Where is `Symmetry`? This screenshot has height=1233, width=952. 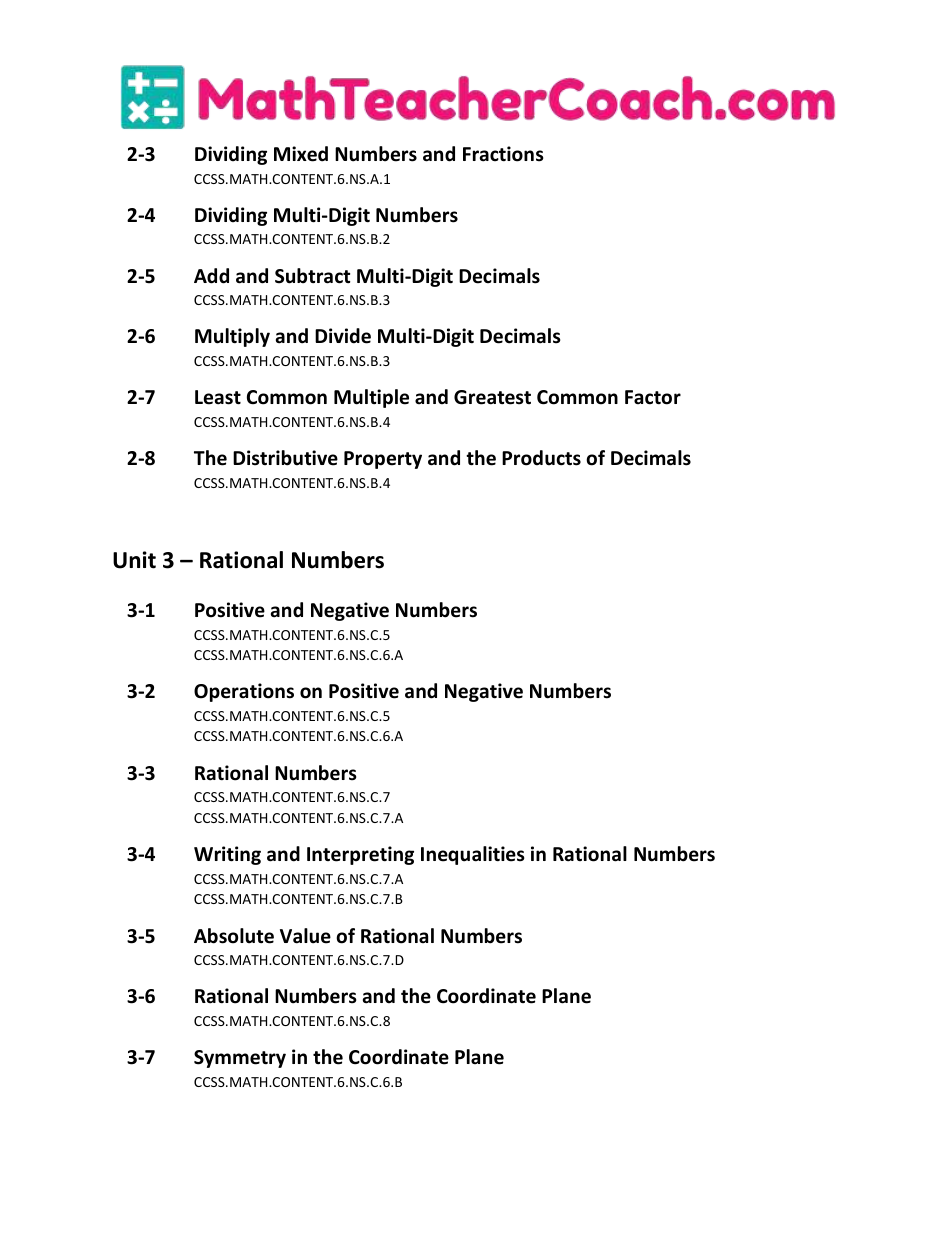
Symmetry is located at coordinates (240, 1059).
